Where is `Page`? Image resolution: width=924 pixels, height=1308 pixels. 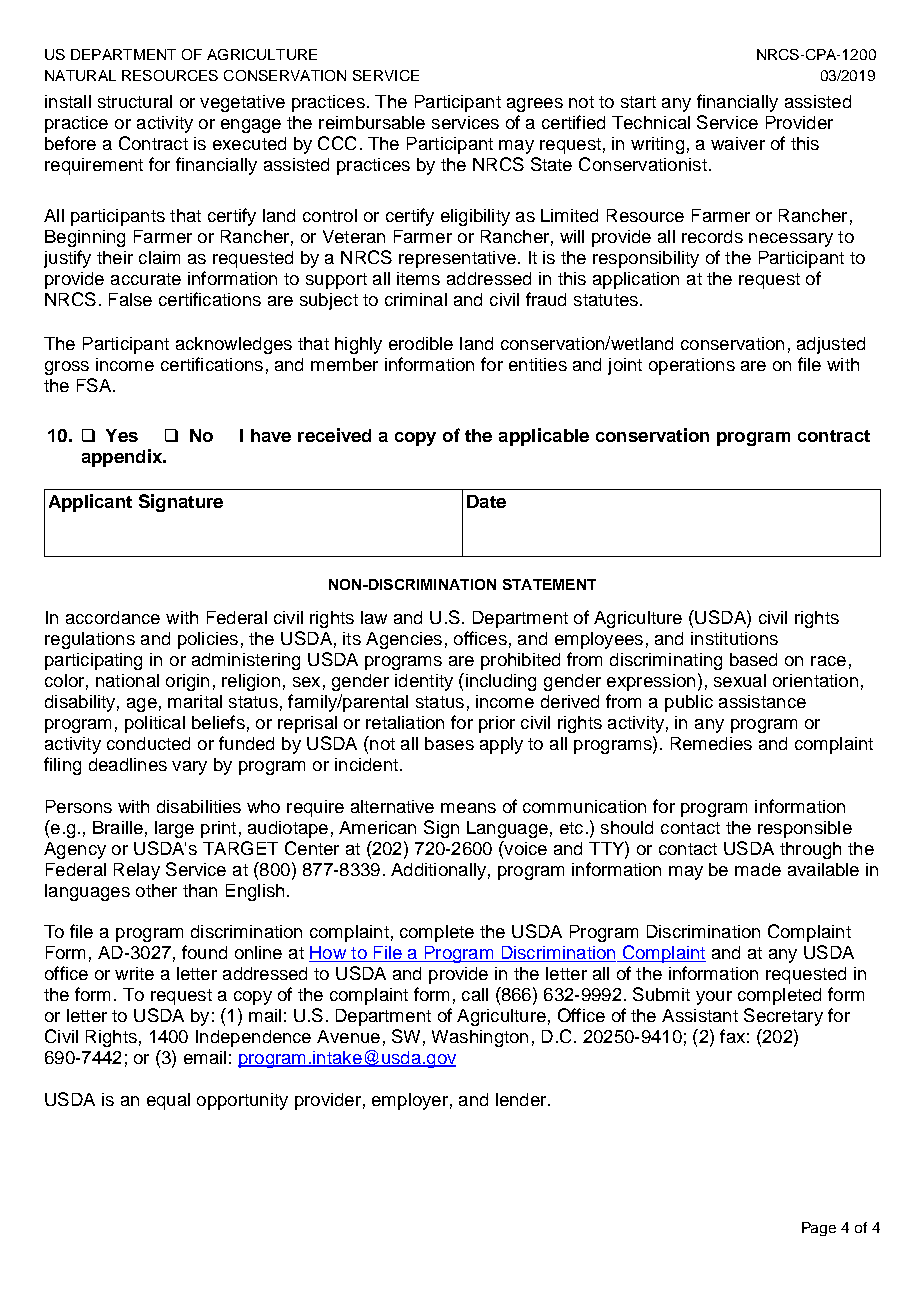 Page is located at coordinates (819, 1229).
